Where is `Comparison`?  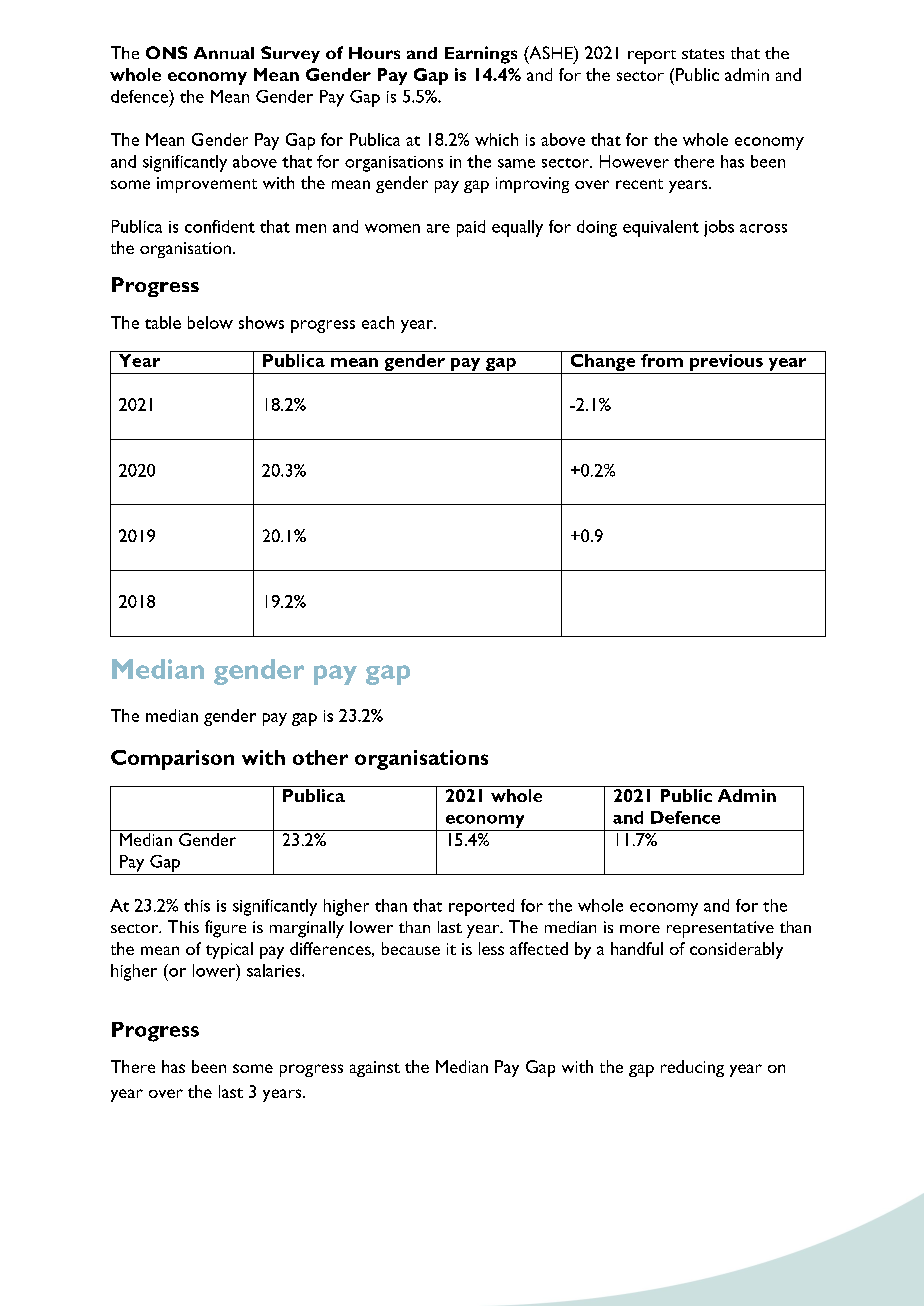 Comparison is located at coordinates (172, 760).
